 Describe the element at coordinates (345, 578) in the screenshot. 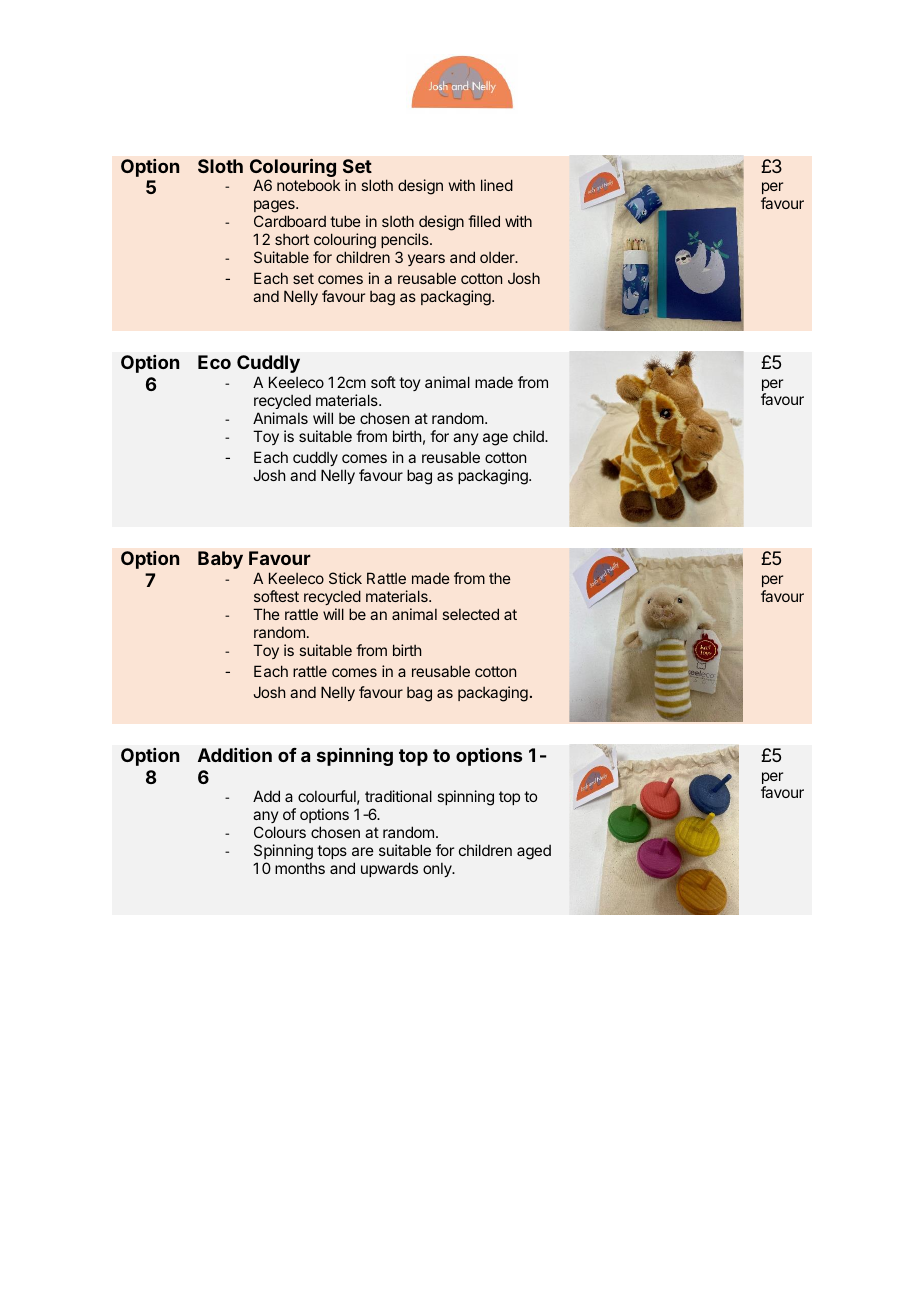

I see `Stick` at that location.
